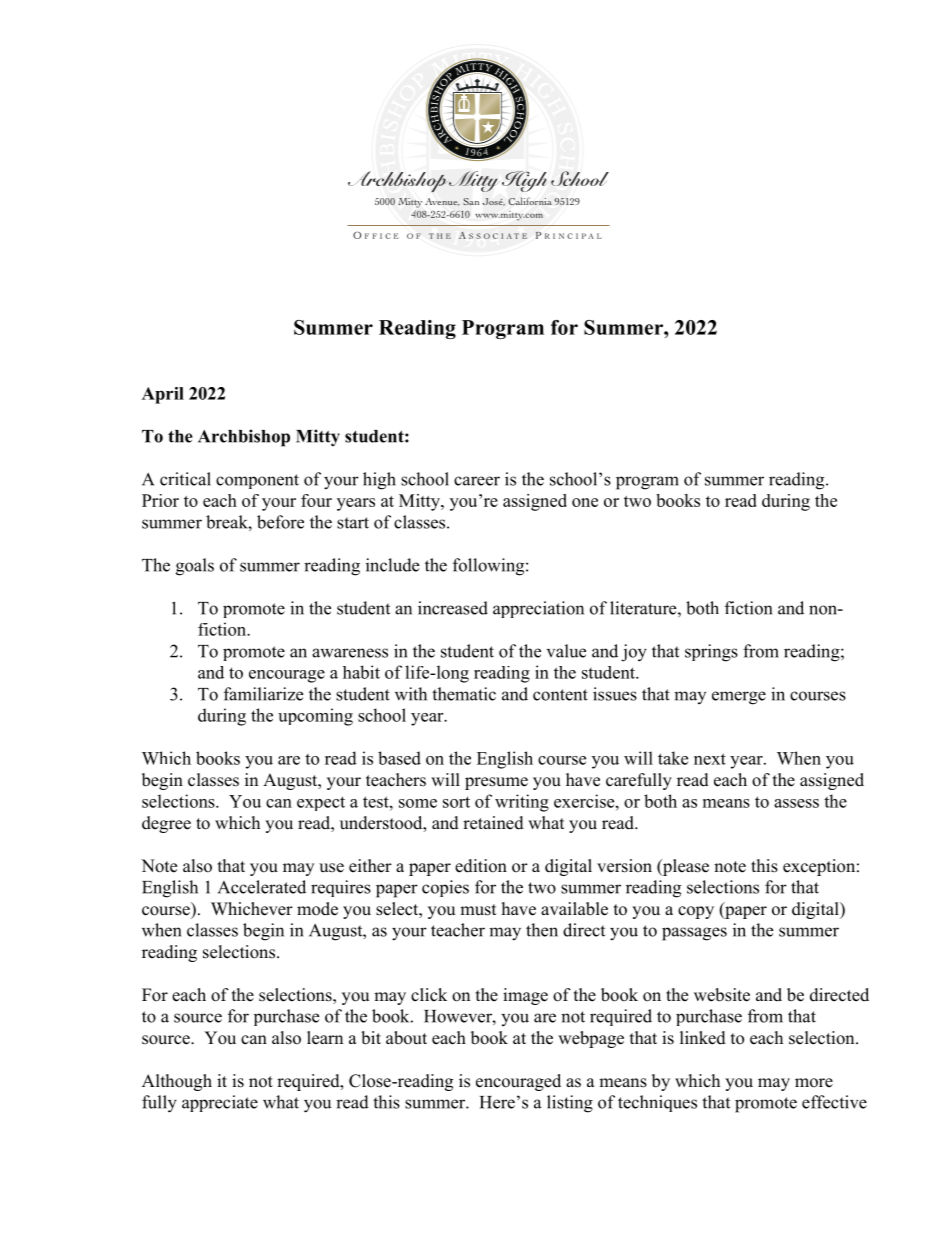  Describe the element at coordinates (481, 866) in the screenshot. I see `edition` at that location.
